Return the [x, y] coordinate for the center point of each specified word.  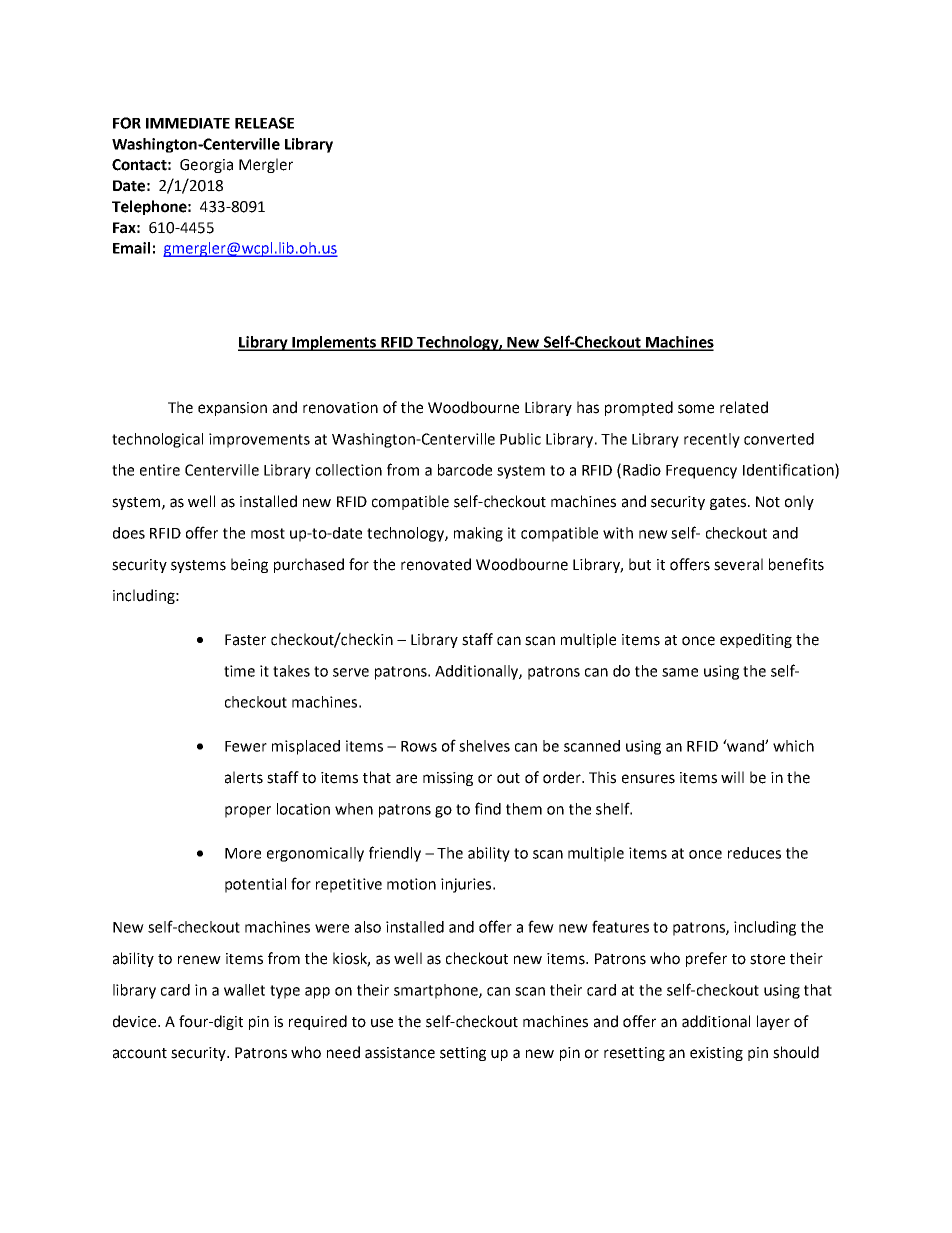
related [744, 407]
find [488, 808]
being [249, 565]
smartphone [437, 991]
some [696, 409]
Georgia [206, 166]
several [738, 564]
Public [520, 439]
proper [248, 812]
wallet [244, 990]
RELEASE [264, 123]
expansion [232, 409]
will [732, 777]
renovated [436, 564]
